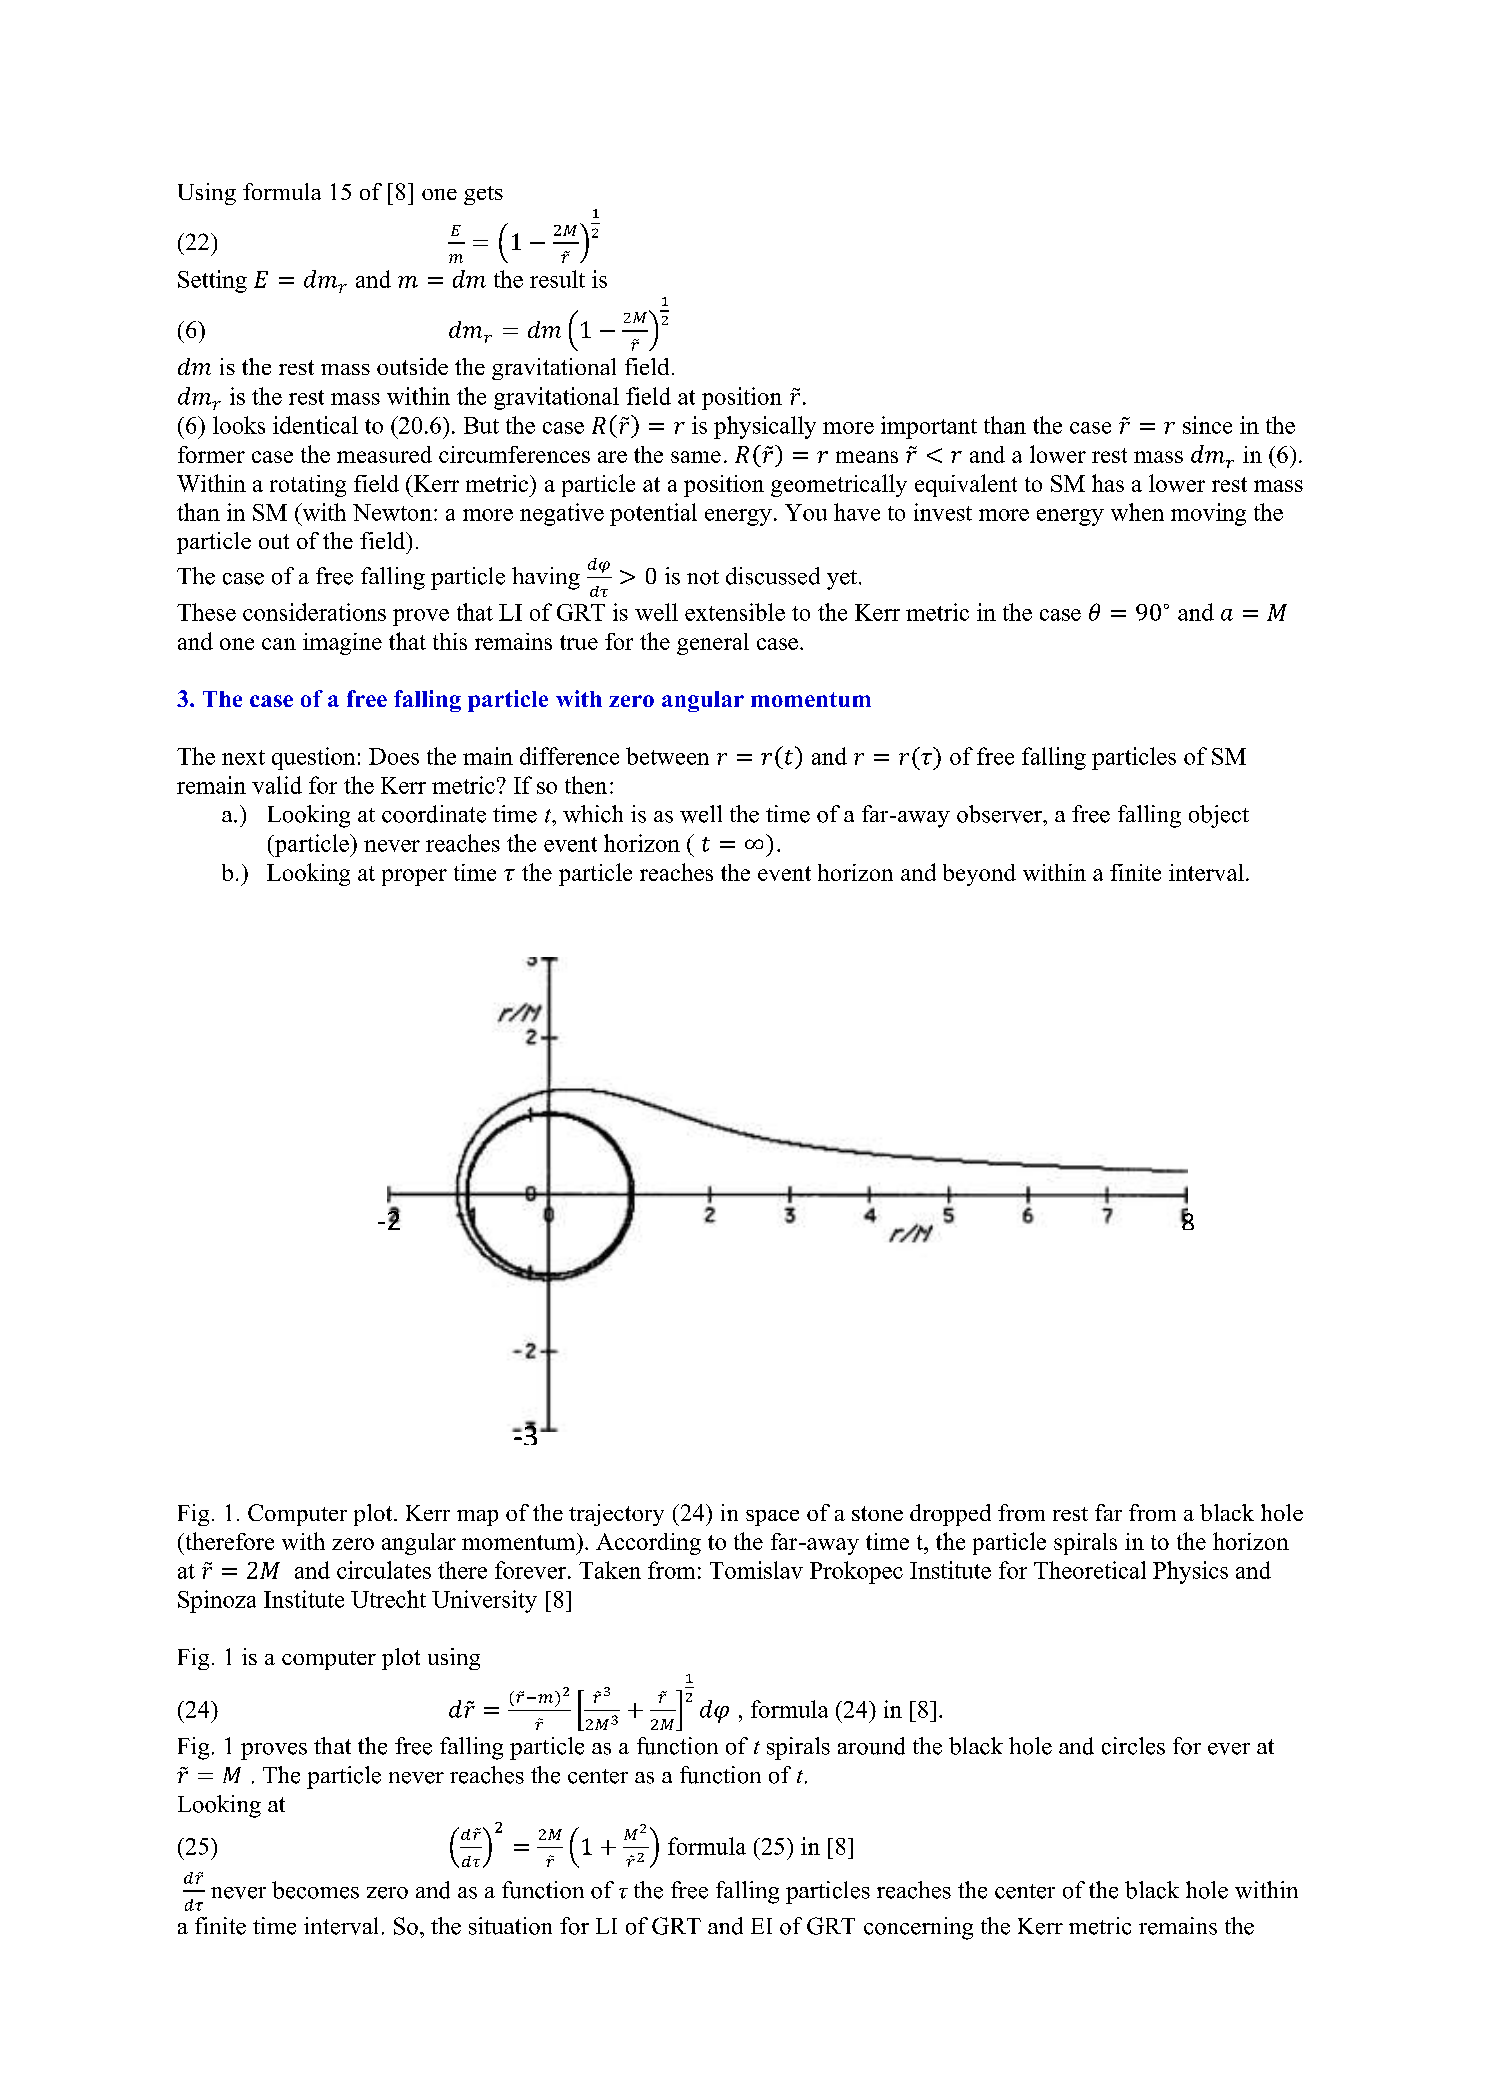 The height and width of the document is (2100, 1485). I want to click on circles, so click(1133, 1746).
